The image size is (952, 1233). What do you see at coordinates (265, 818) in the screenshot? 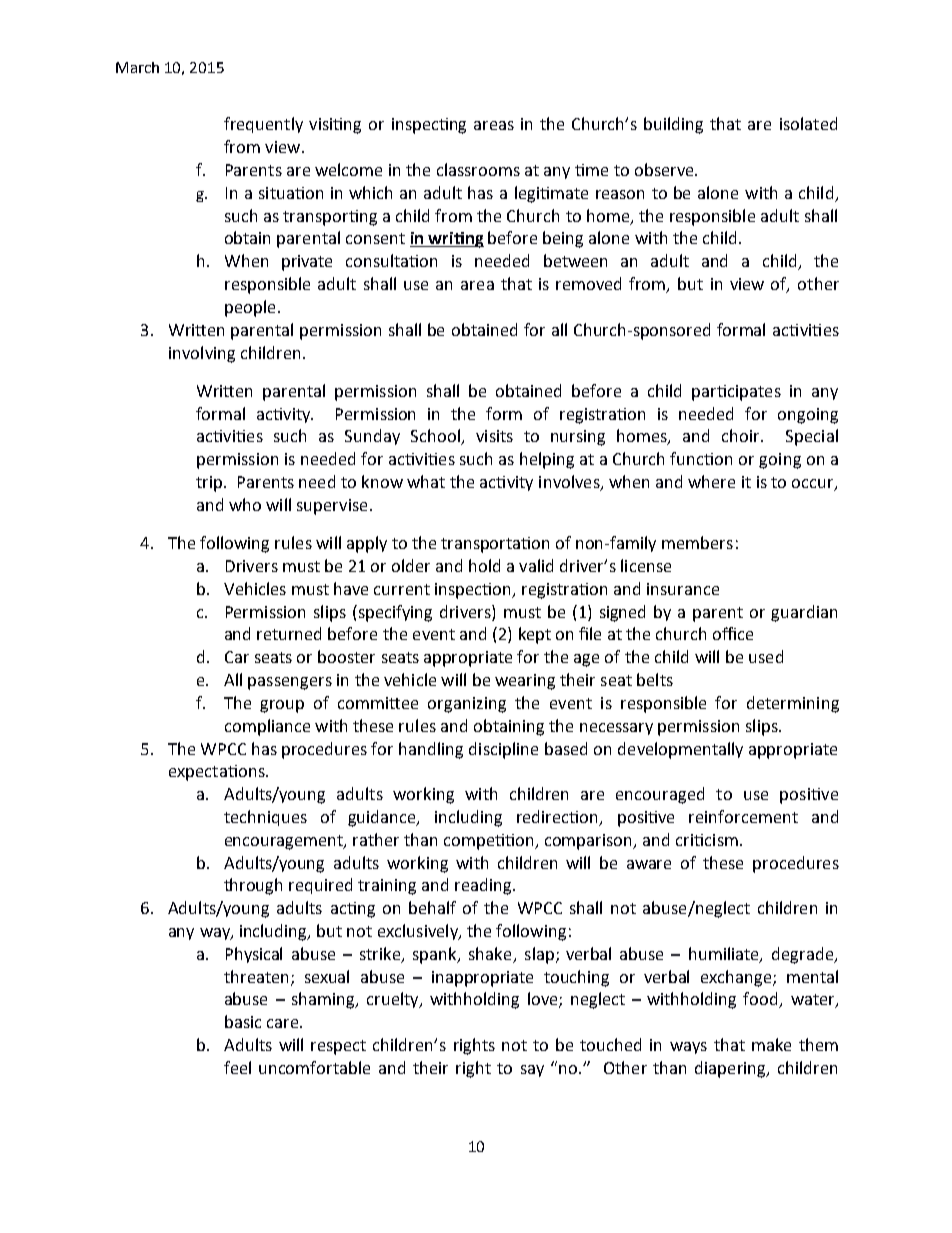
I see `techniques` at bounding box center [265, 818].
